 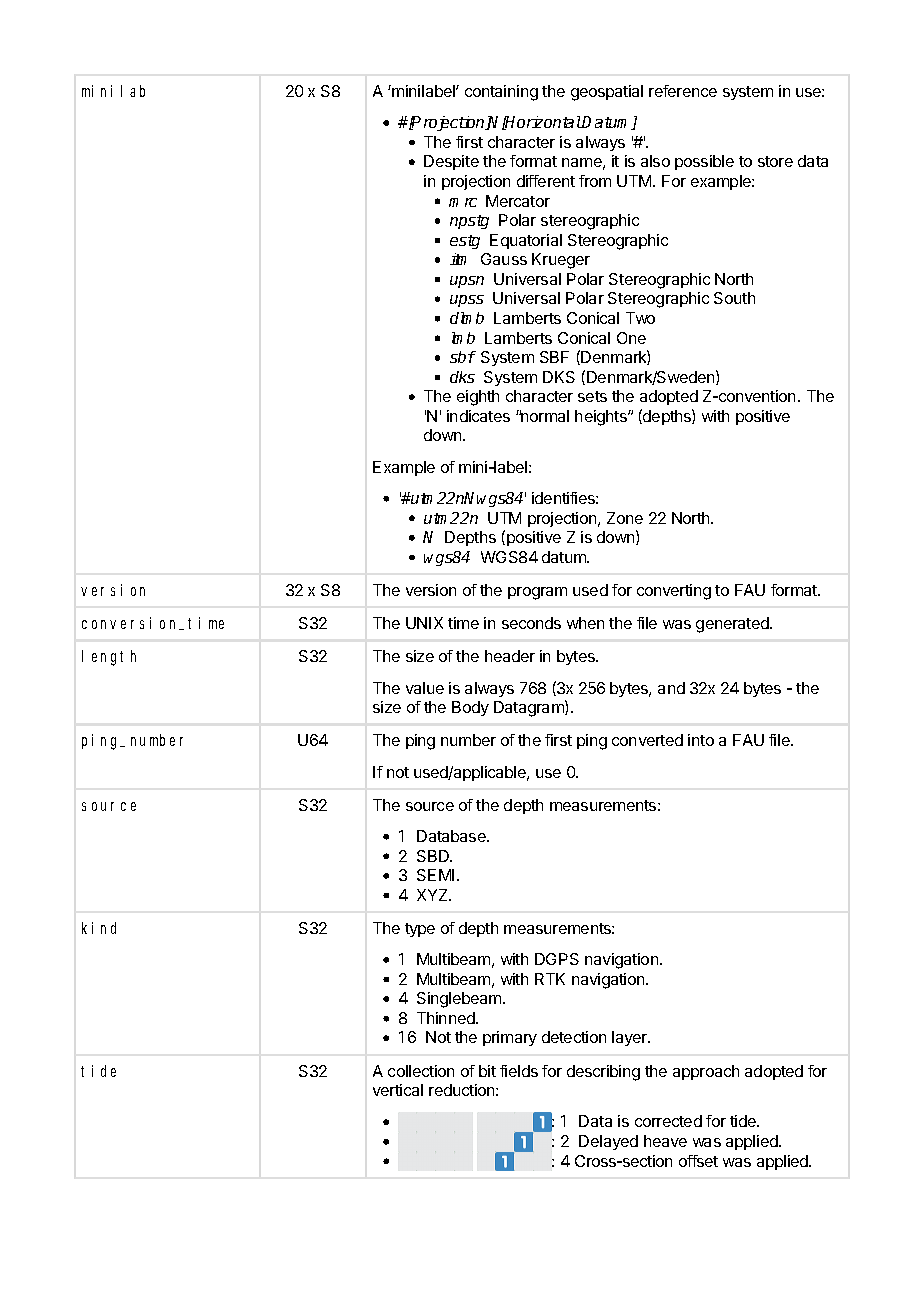 I want to click on generated, so click(x=733, y=625).
